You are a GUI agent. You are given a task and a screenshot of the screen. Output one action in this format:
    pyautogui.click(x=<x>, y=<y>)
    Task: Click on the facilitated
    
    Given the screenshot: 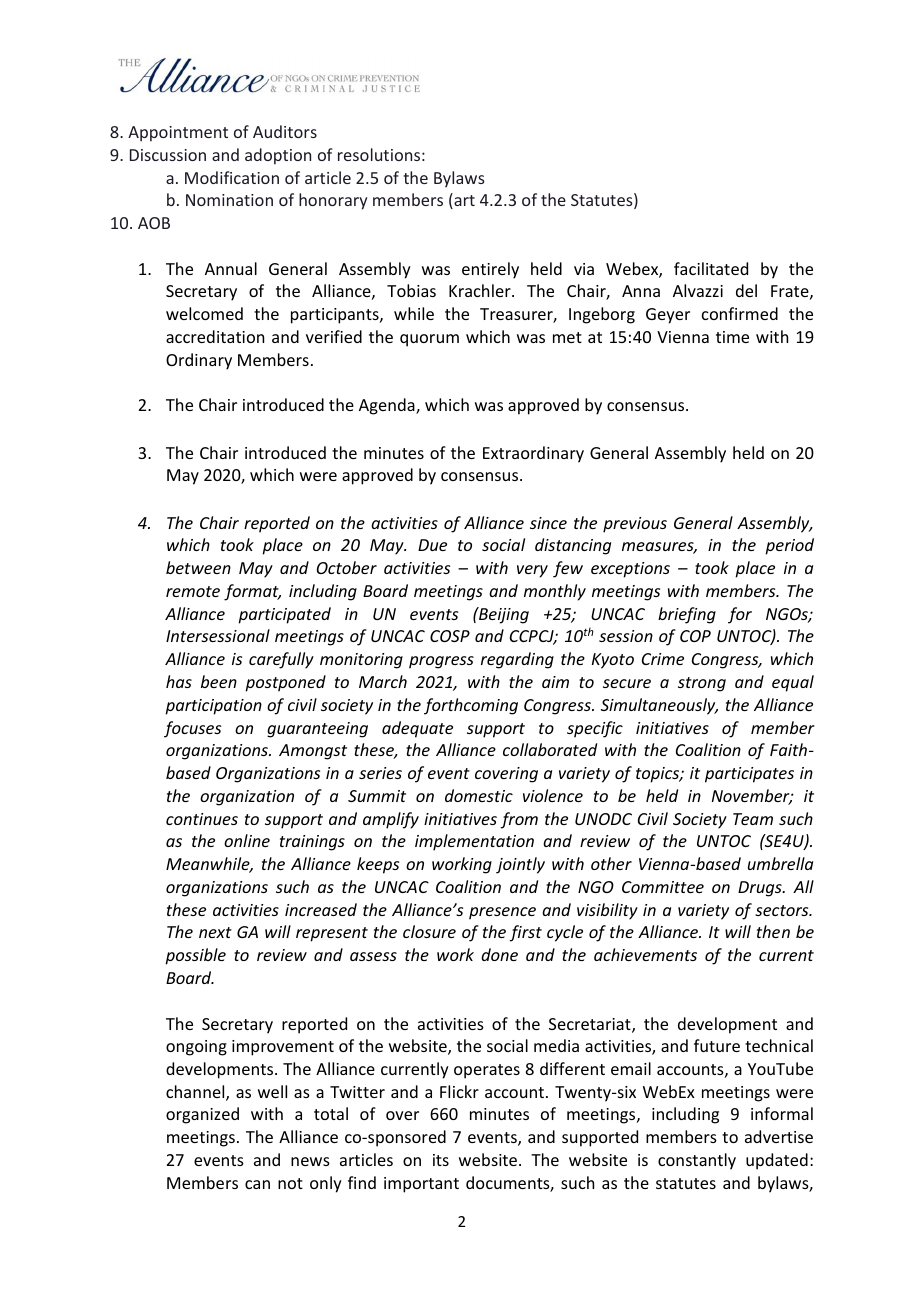 What is the action you would take?
    pyautogui.click(x=711, y=268)
